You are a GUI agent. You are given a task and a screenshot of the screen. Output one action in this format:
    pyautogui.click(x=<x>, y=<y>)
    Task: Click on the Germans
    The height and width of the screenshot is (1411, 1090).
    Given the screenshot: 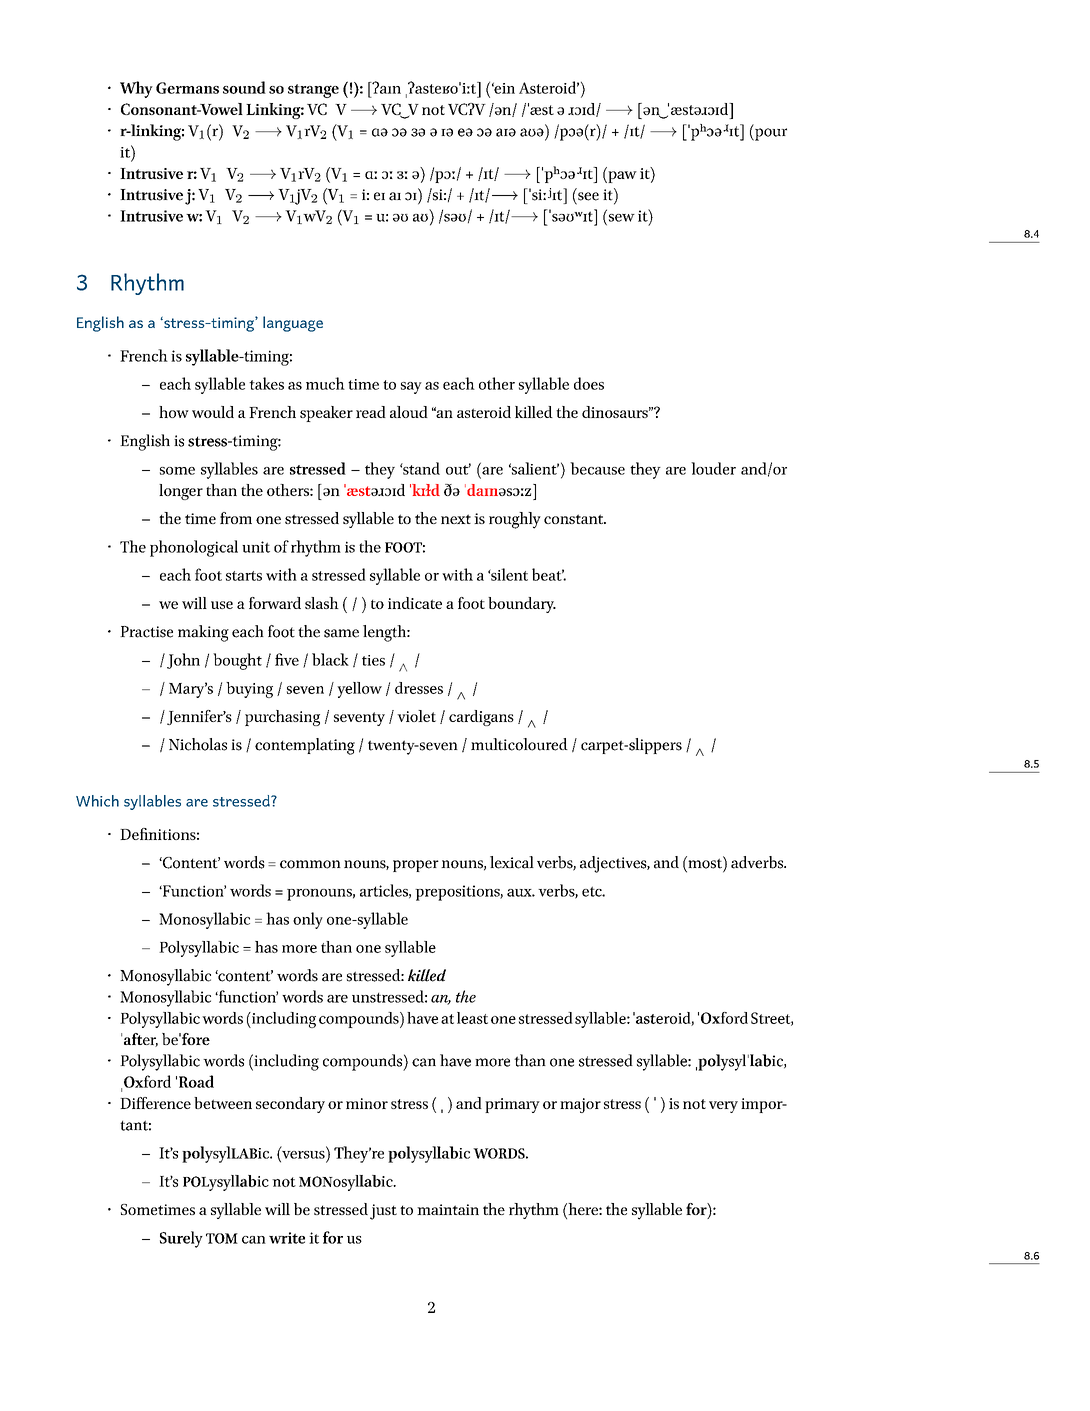 What is the action you would take?
    pyautogui.click(x=187, y=88)
